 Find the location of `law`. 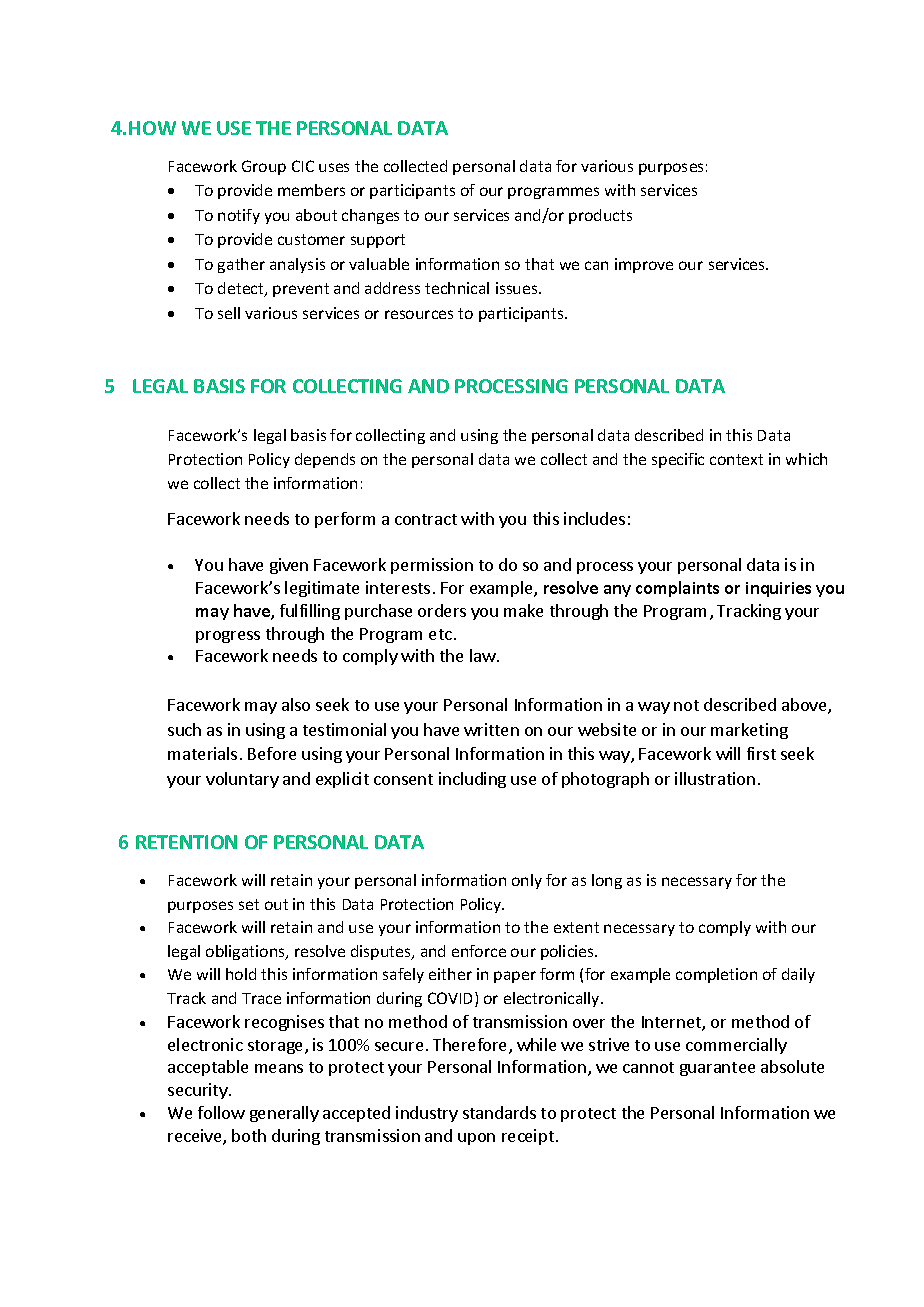

law is located at coordinates (483, 655).
